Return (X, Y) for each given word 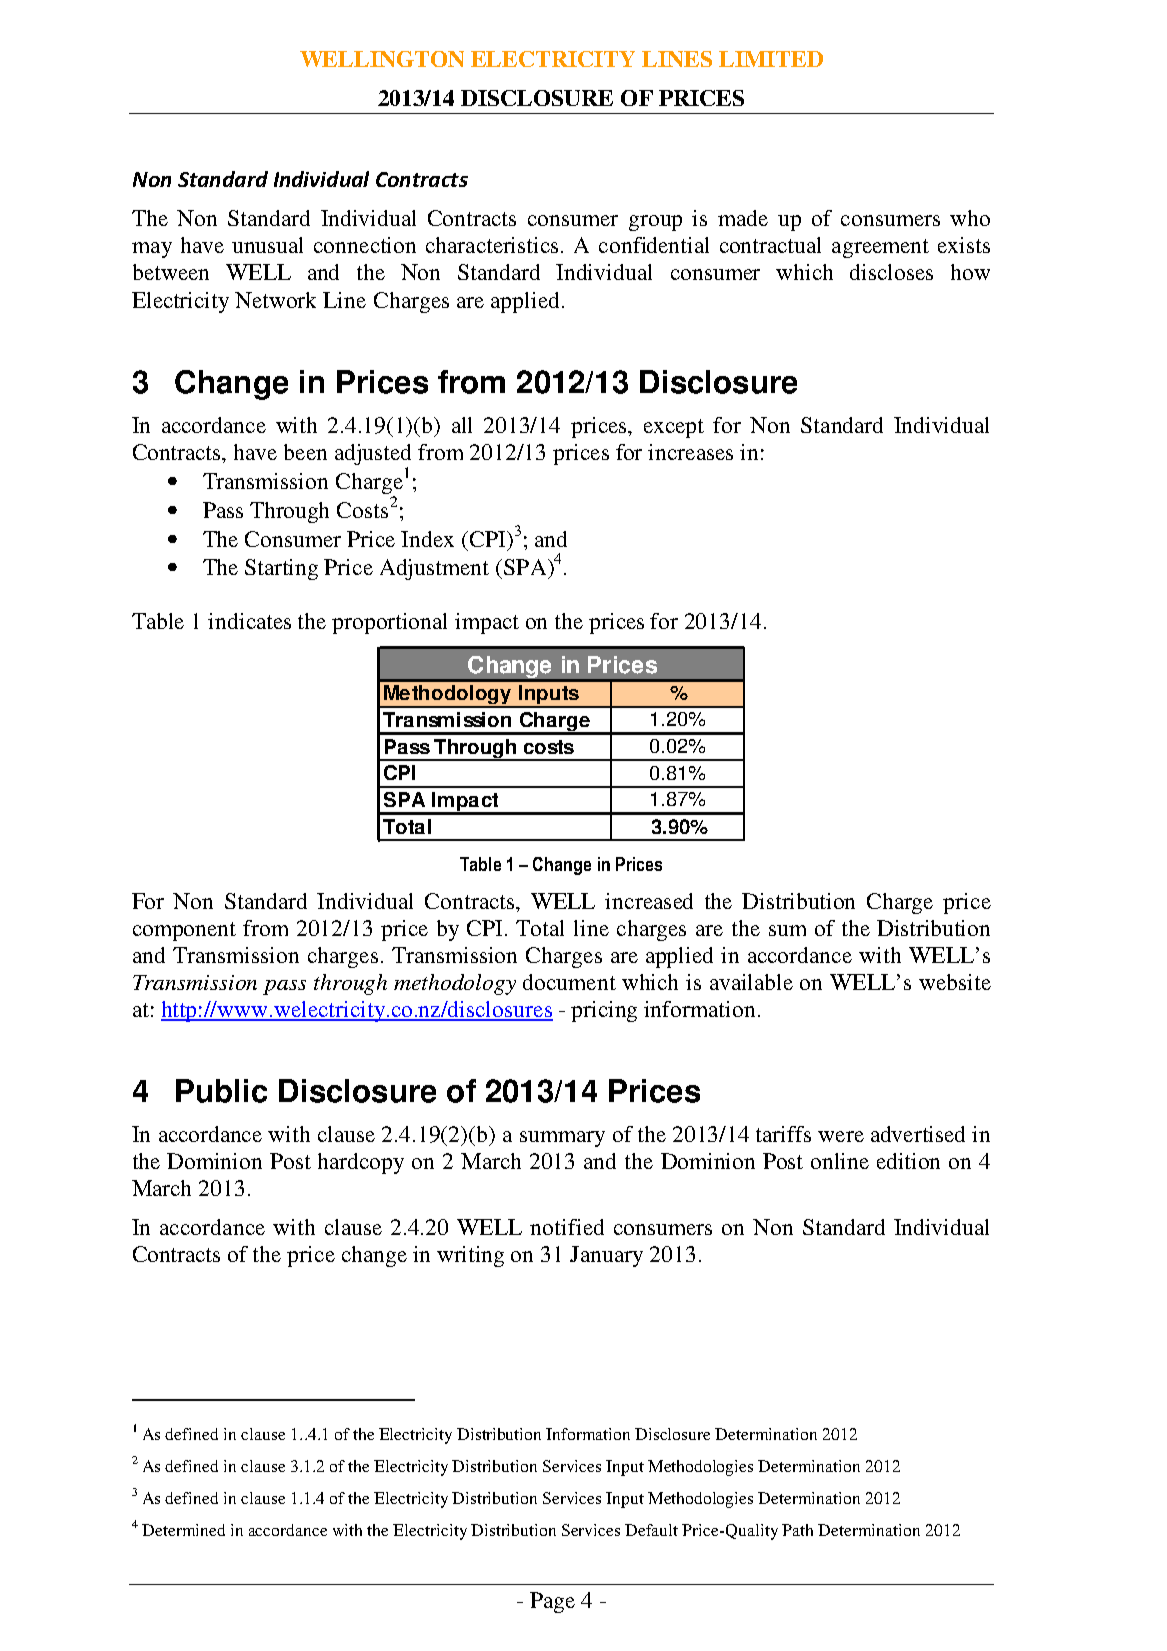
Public (221, 1091)
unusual (267, 245)
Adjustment (434, 569)
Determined (183, 1530)
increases (690, 452)
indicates (249, 621)
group (655, 223)
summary (562, 1139)
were (841, 1136)
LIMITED (771, 59)
